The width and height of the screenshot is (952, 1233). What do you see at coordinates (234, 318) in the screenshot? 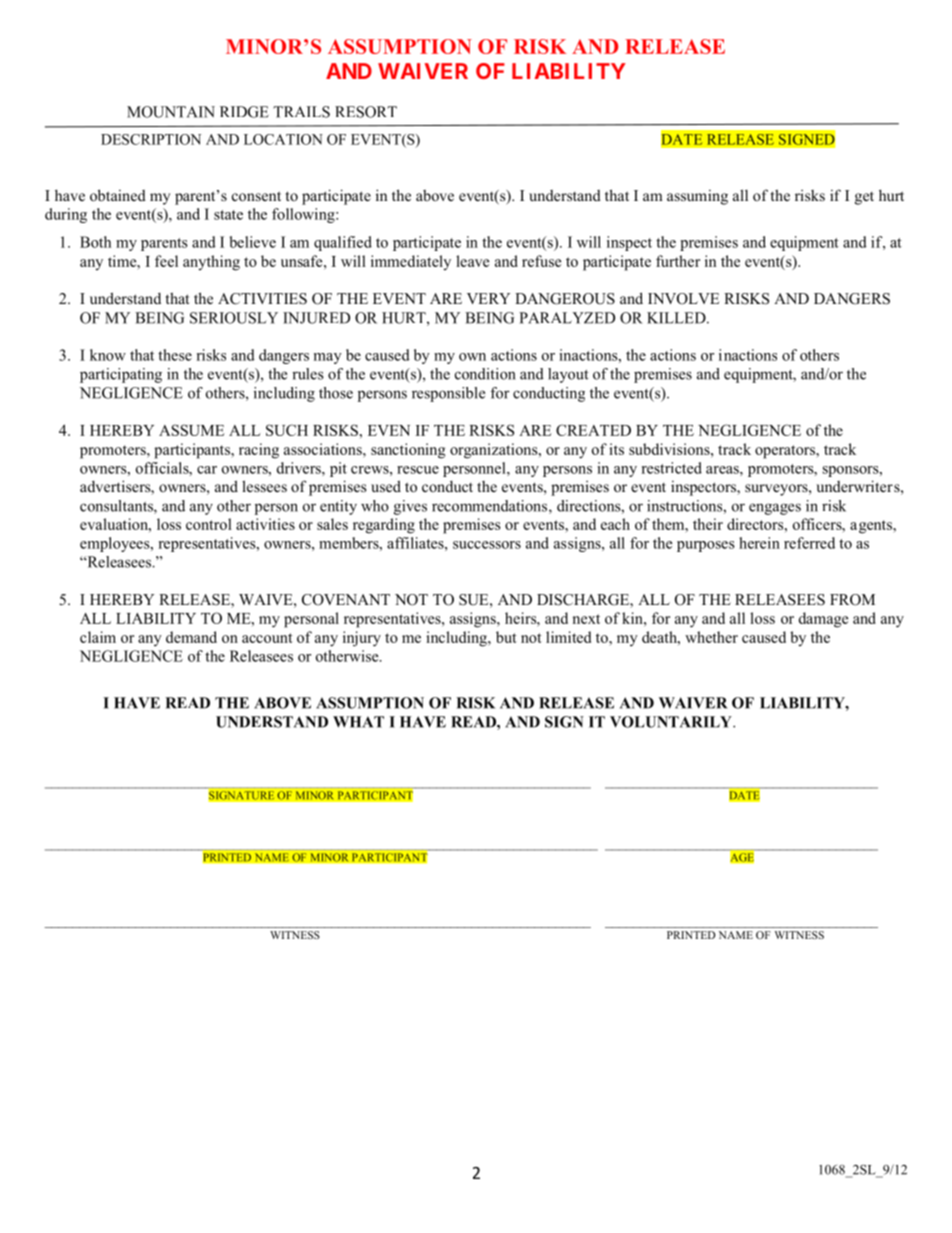
I see `SERIOUSLY` at bounding box center [234, 318].
